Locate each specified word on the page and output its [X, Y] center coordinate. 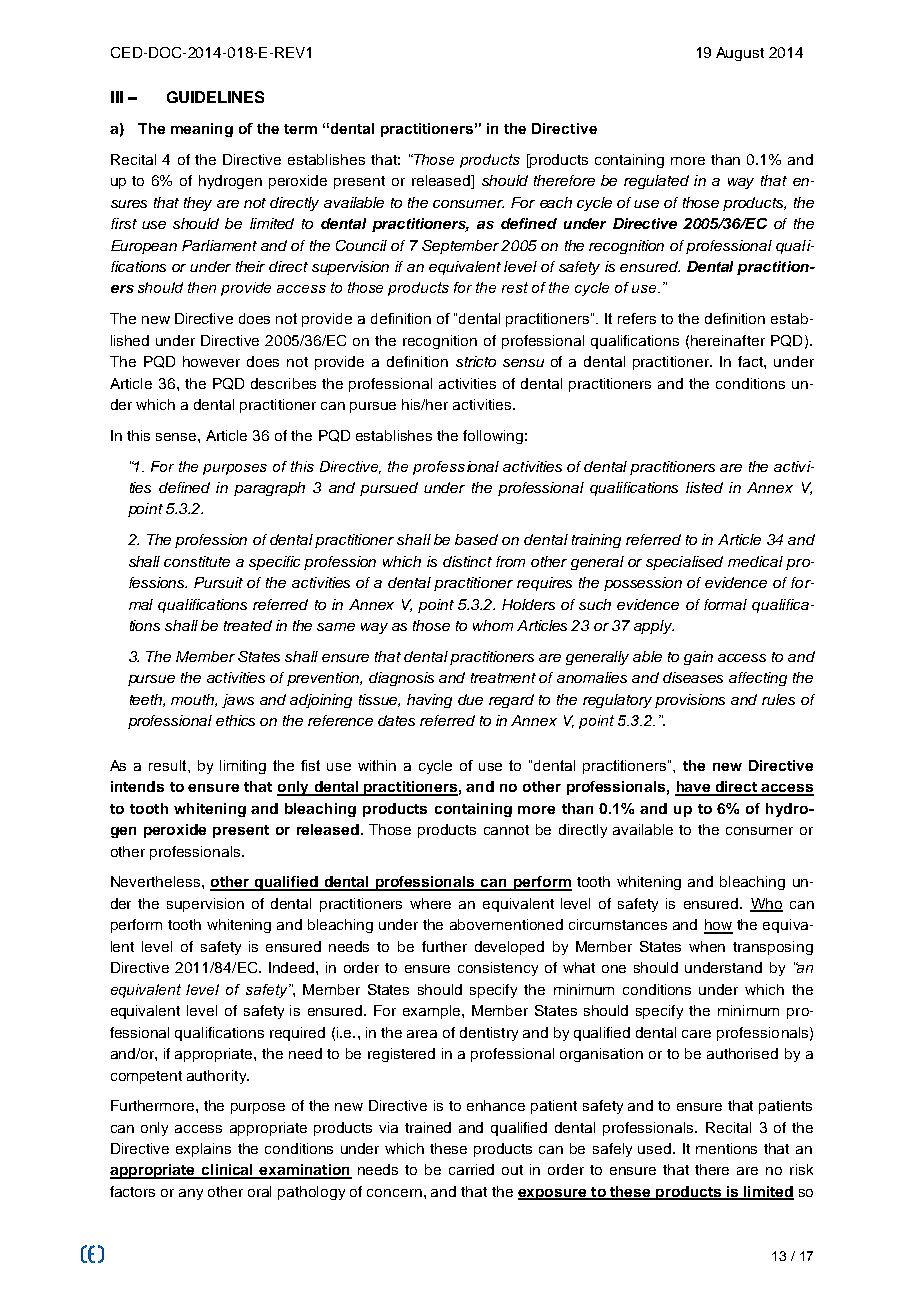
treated [248, 625]
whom [493, 625]
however [211, 361]
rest [515, 287]
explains [203, 1150]
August [740, 54]
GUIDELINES [215, 97]
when [707, 946]
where [430, 903]
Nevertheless [155, 881]
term [300, 129]
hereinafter [728, 340]
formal [725, 604]
